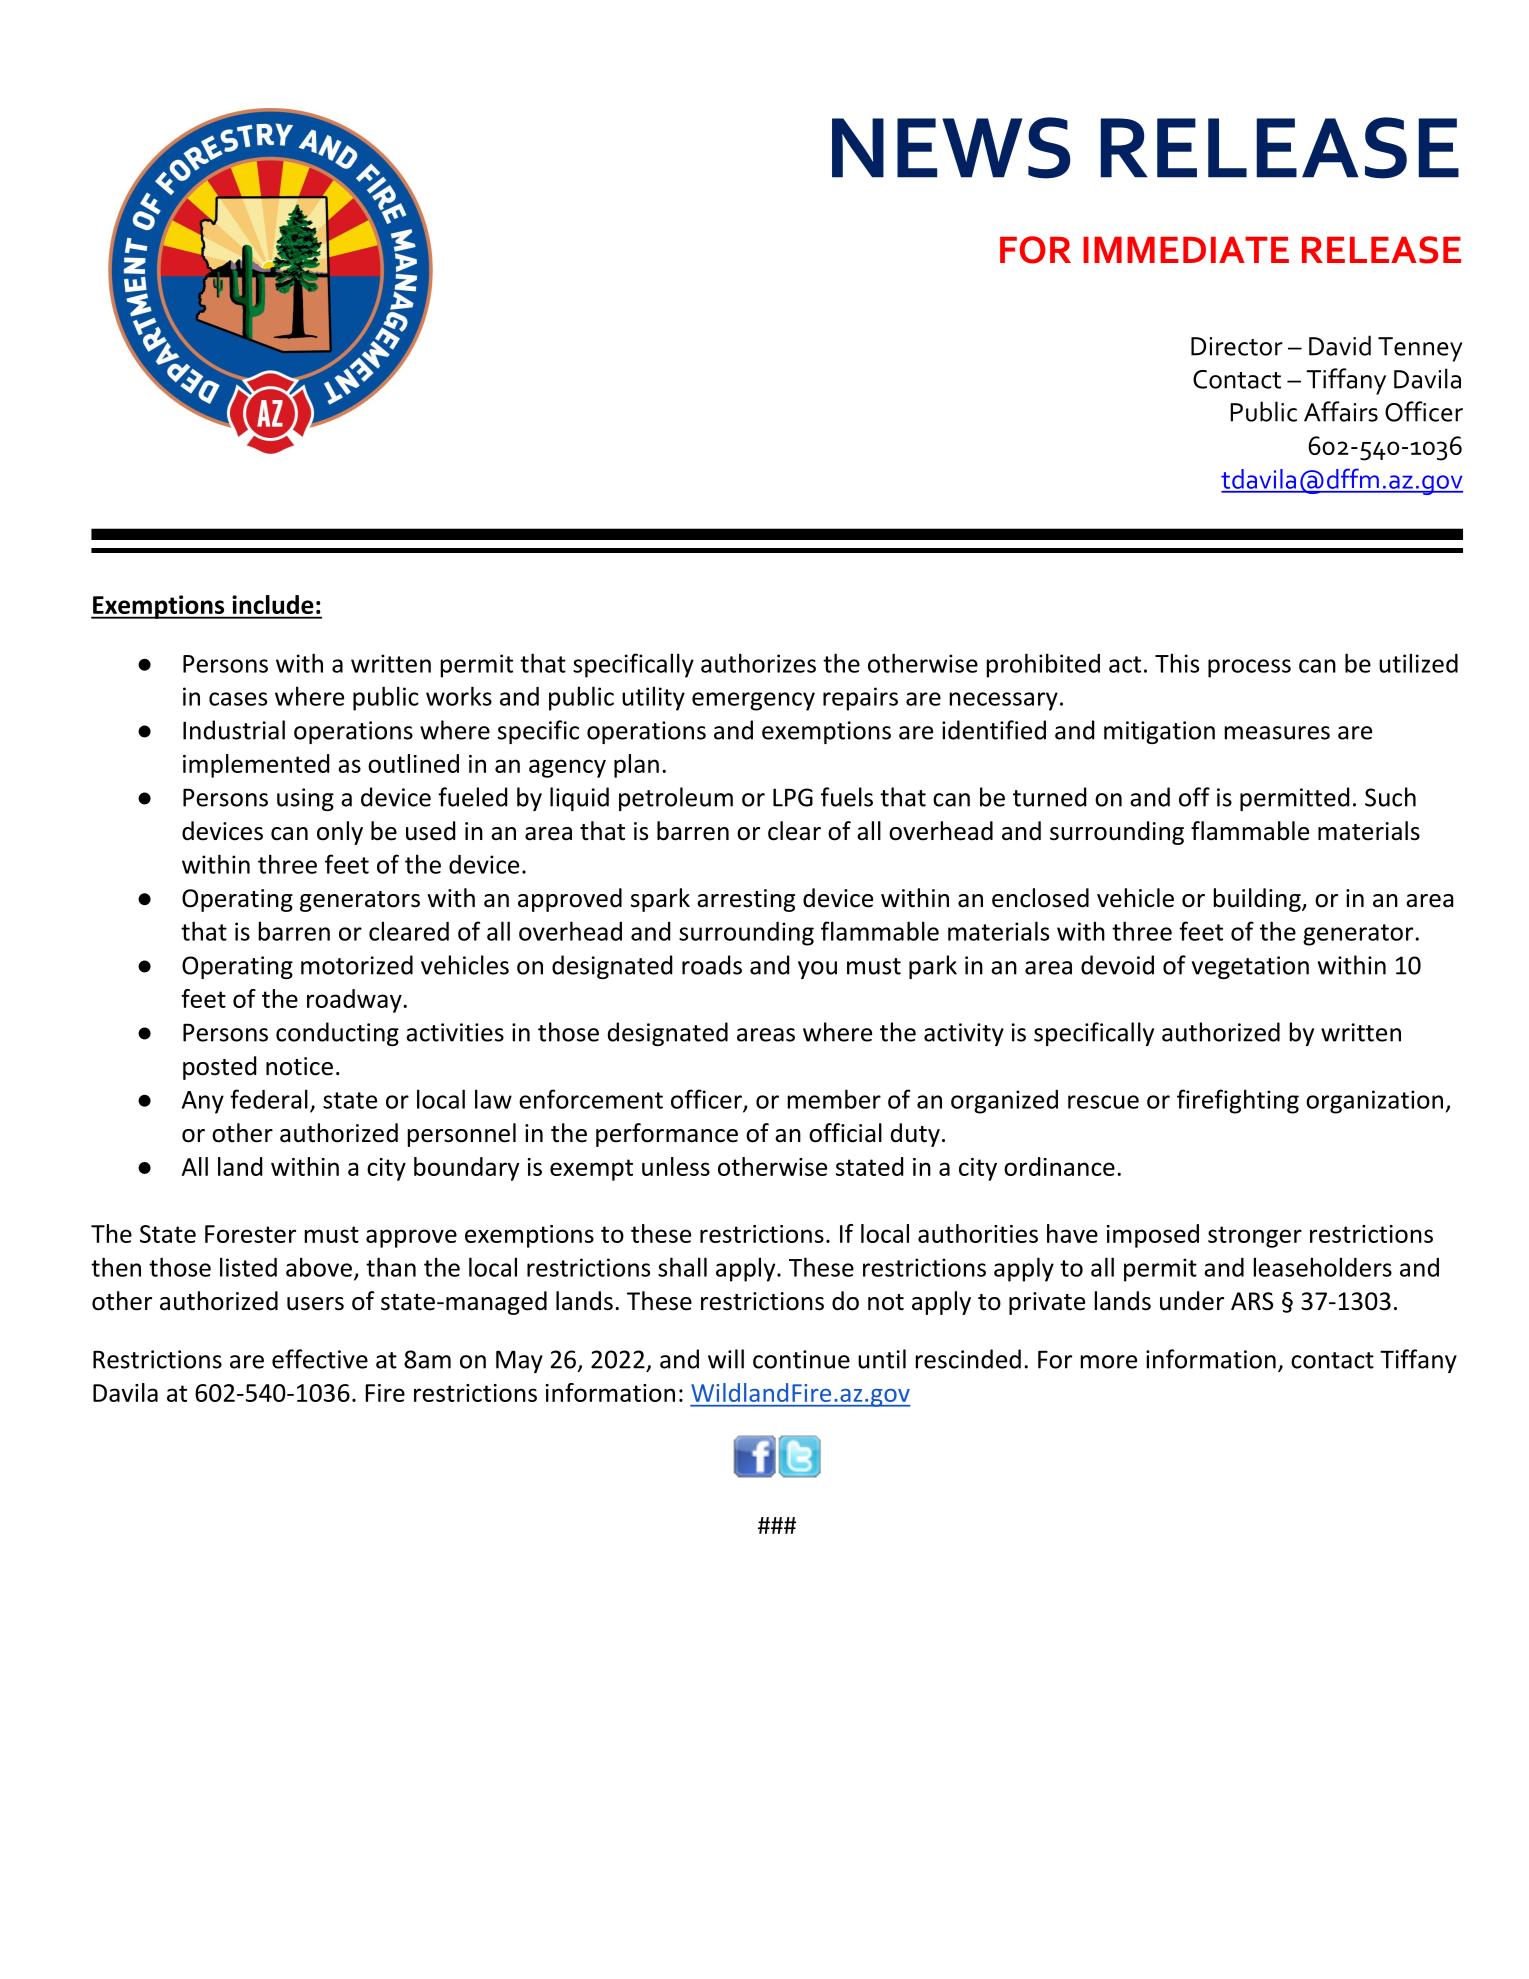 The width and height of the page is (1529, 1979). What do you see at coordinates (1252, 1301) in the page?
I see `ARS` at bounding box center [1252, 1301].
